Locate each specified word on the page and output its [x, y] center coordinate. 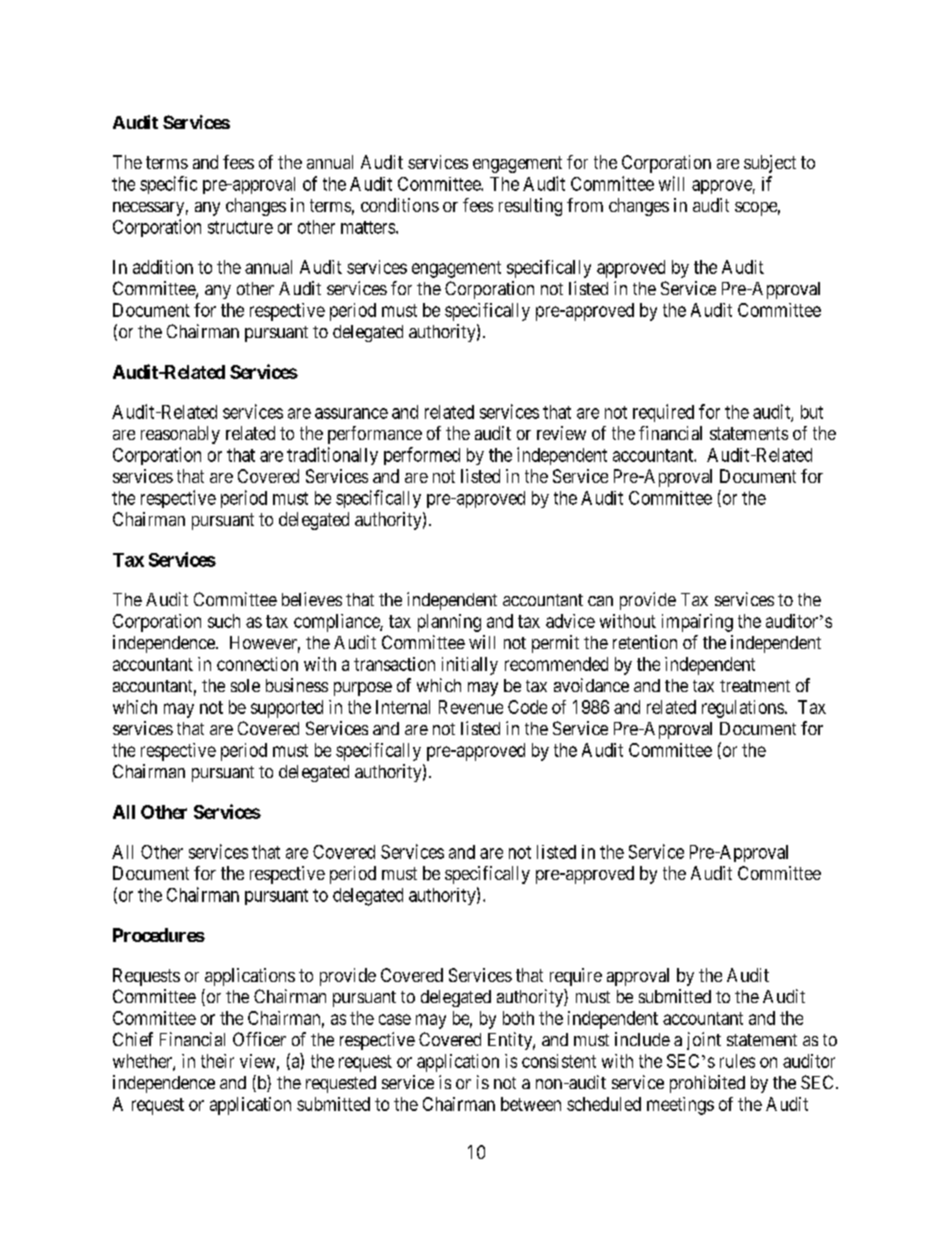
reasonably [180, 435]
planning [449, 623]
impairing [697, 623]
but [812, 412]
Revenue [471, 707]
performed [422, 456]
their [217, 1061]
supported [287, 709]
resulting [530, 207]
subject [770, 164]
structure [240, 227]
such [224, 621]
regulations [743, 709]
